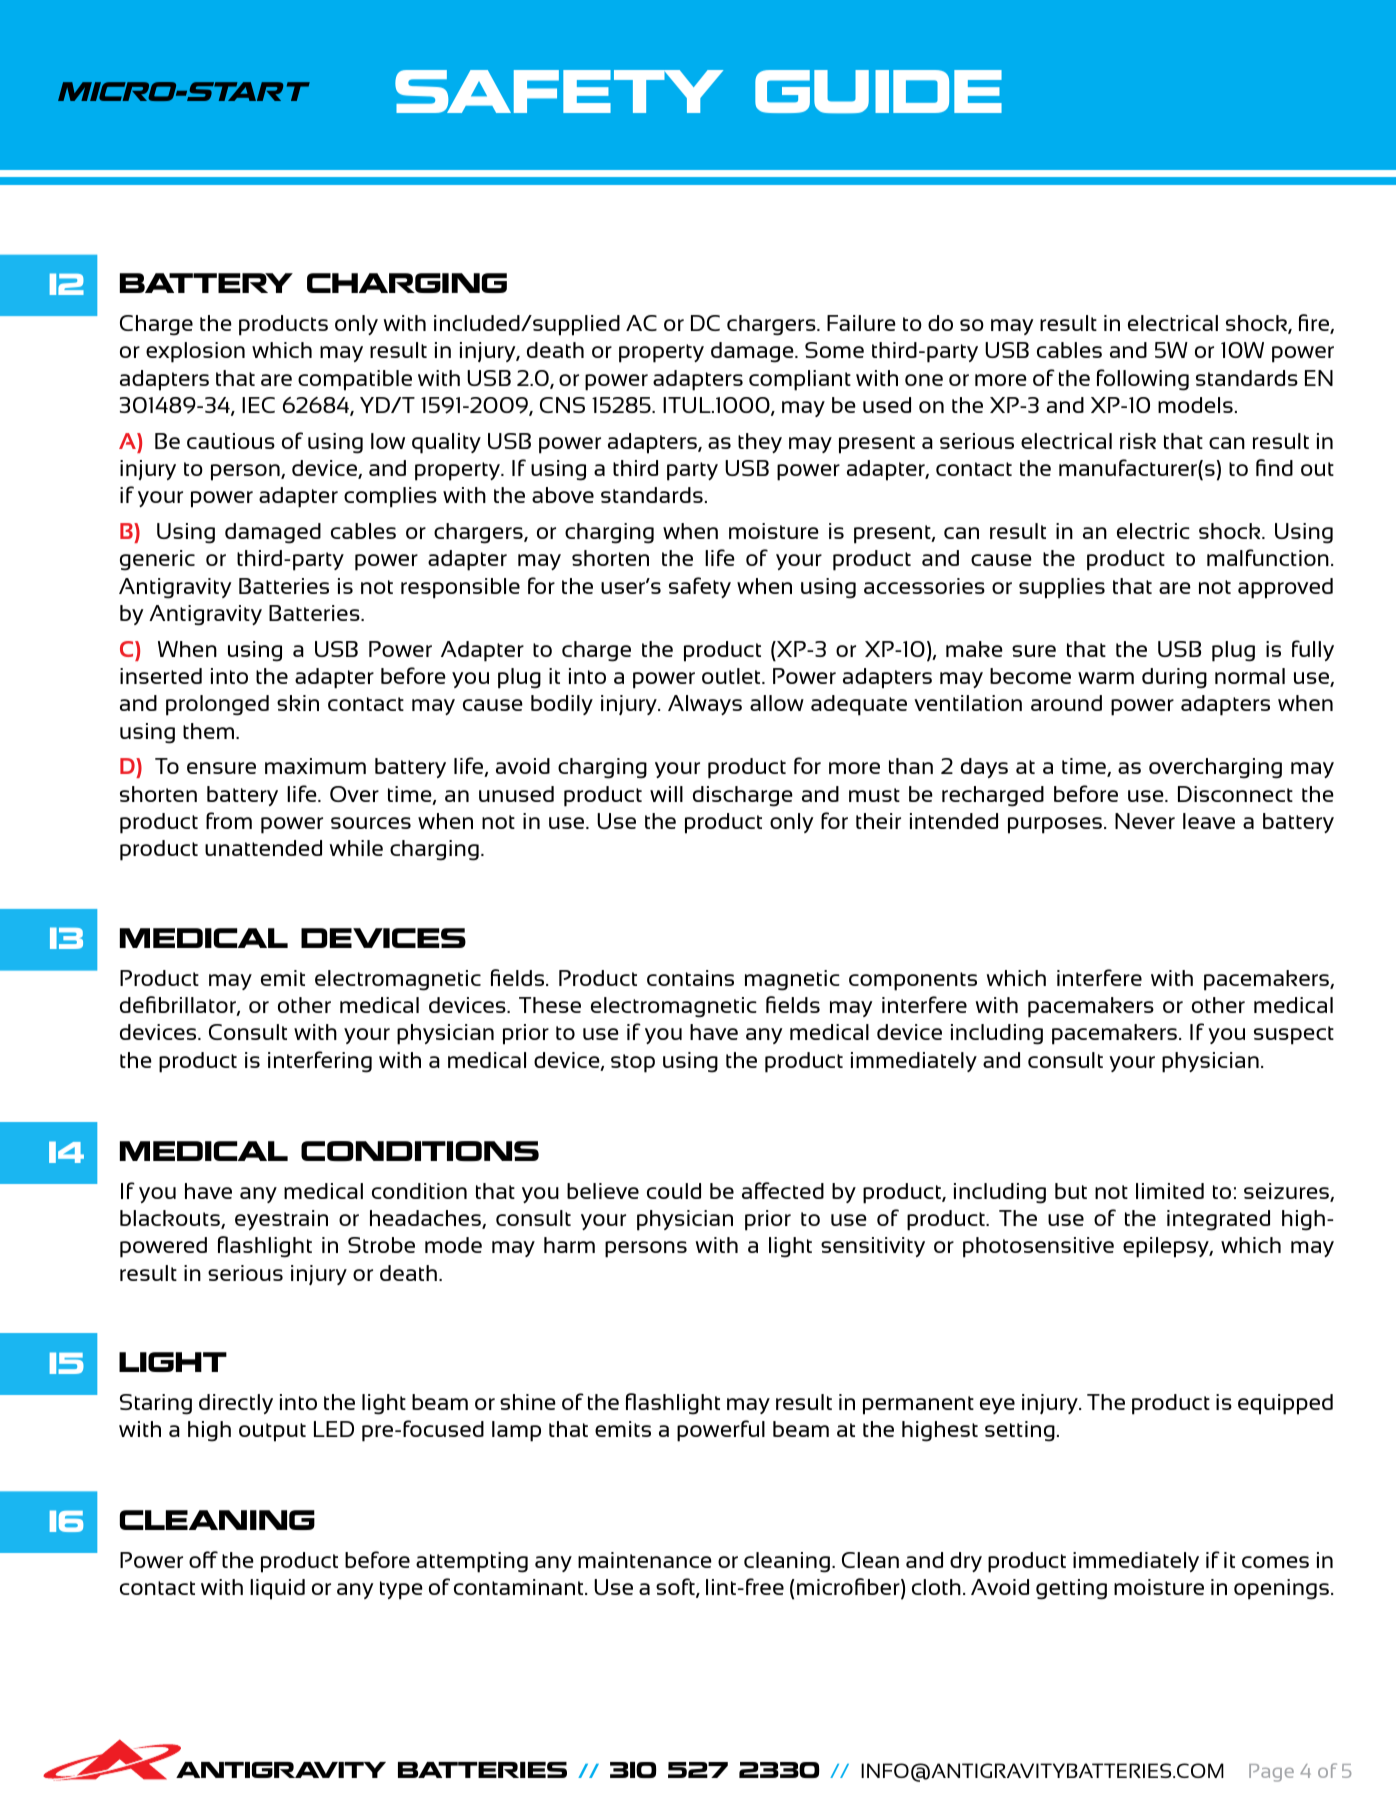 This screenshot has height=1806, width=1396. I want to click on unattended, so click(263, 848).
